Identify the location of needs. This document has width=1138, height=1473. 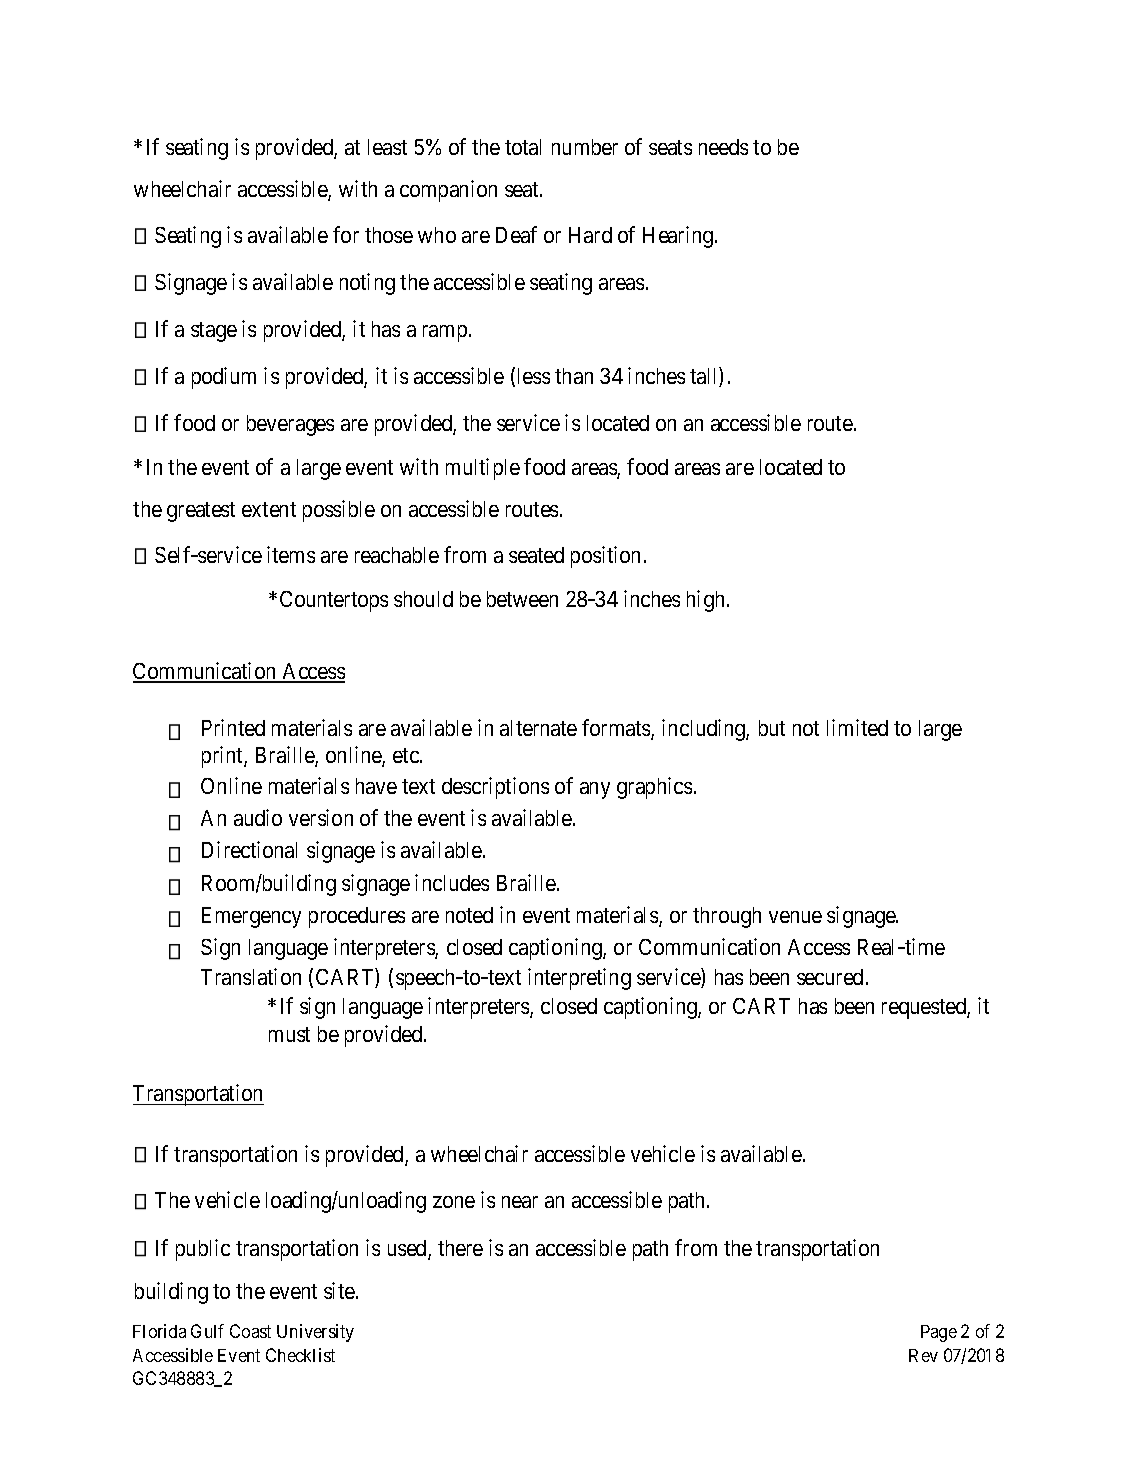
(723, 147).
